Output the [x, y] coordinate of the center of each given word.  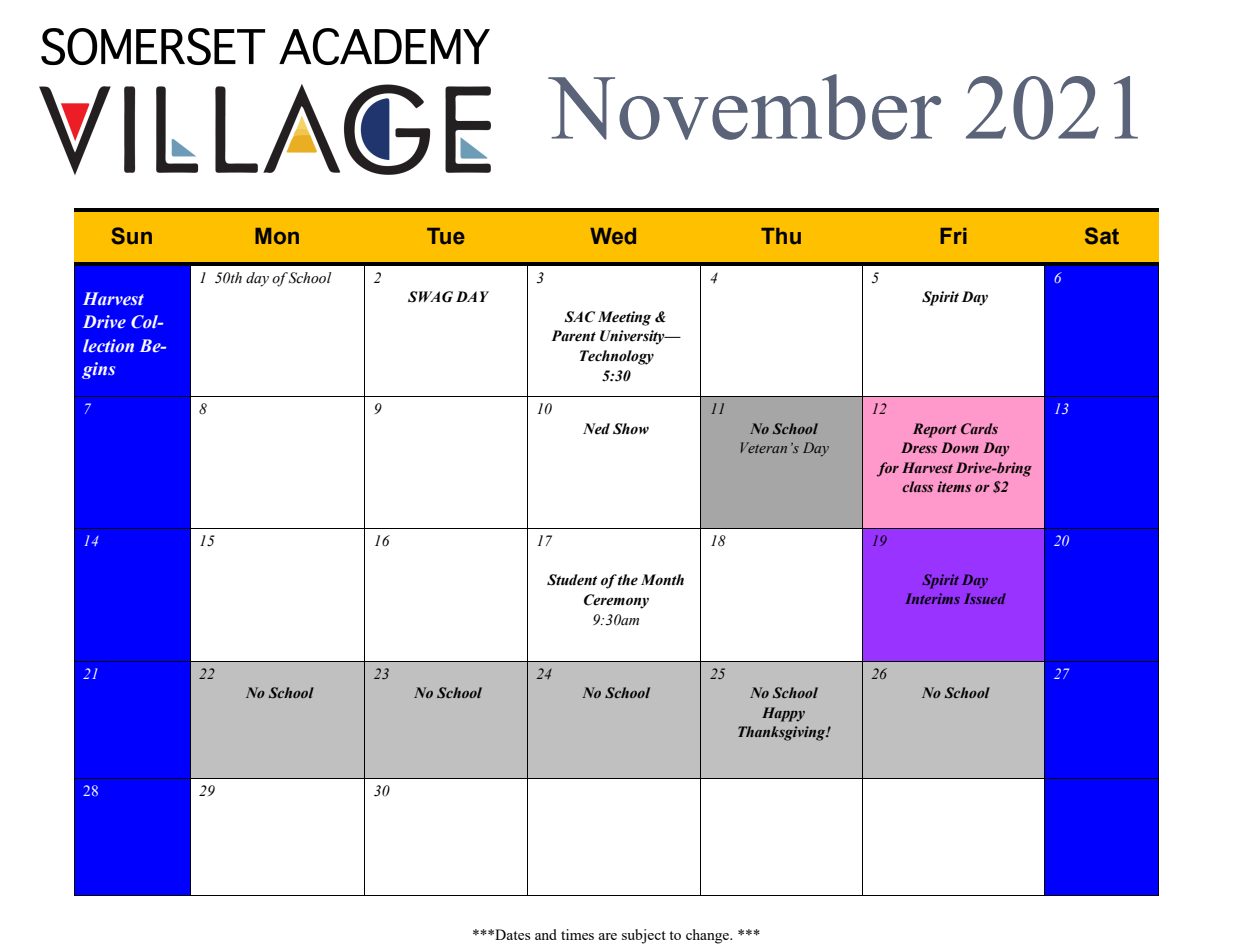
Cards [979, 428]
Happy [783, 714]
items [954, 486]
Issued [985, 598]
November [744, 107]
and [546, 934]
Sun [131, 236]
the [628, 580]
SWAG [430, 297]
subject [644, 936]
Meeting [624, 318]
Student [572, 580]
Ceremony [616, 601]
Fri [953, 236]
